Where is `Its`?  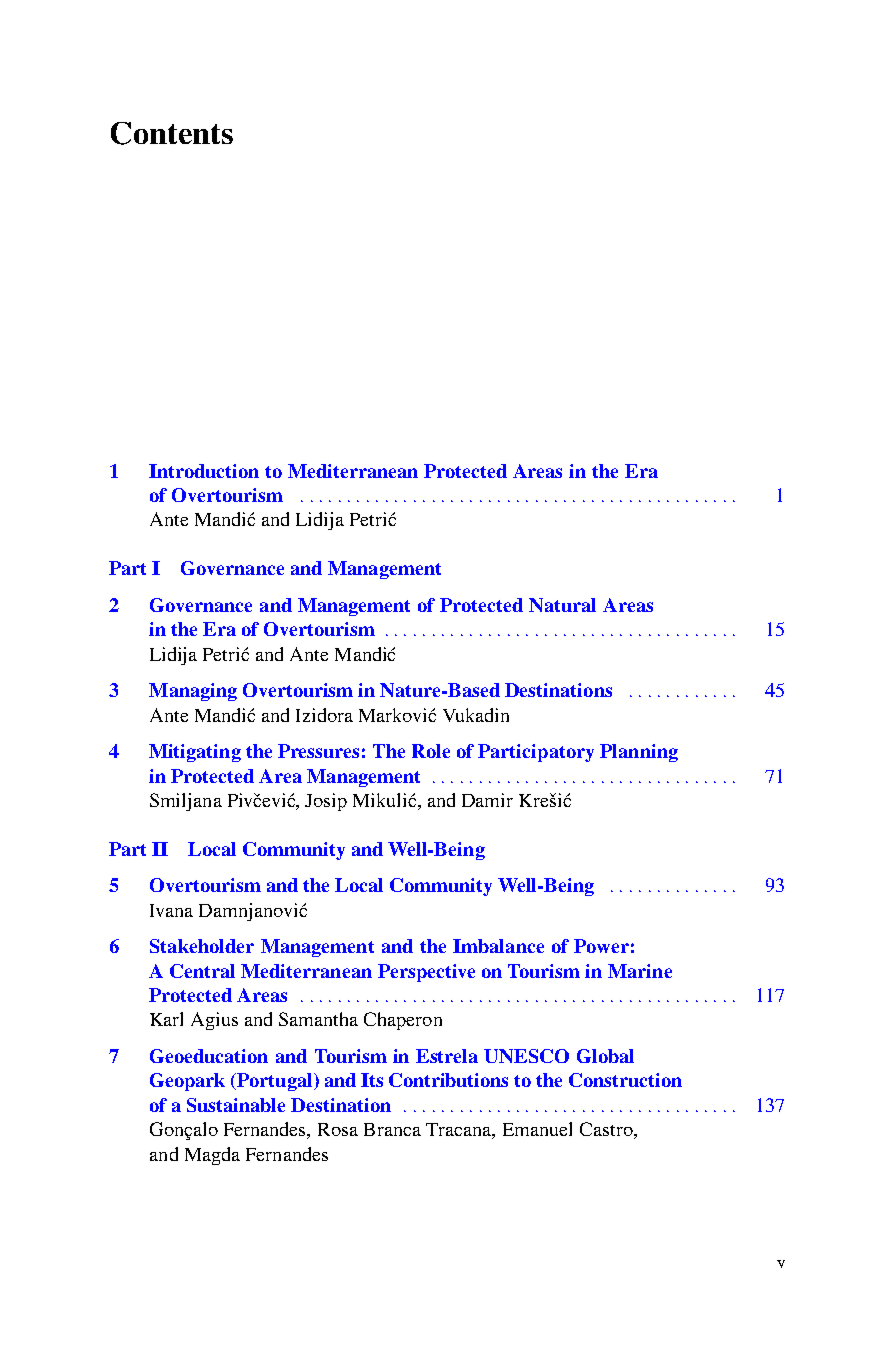
Its is located at coordinates (372, 1080).
